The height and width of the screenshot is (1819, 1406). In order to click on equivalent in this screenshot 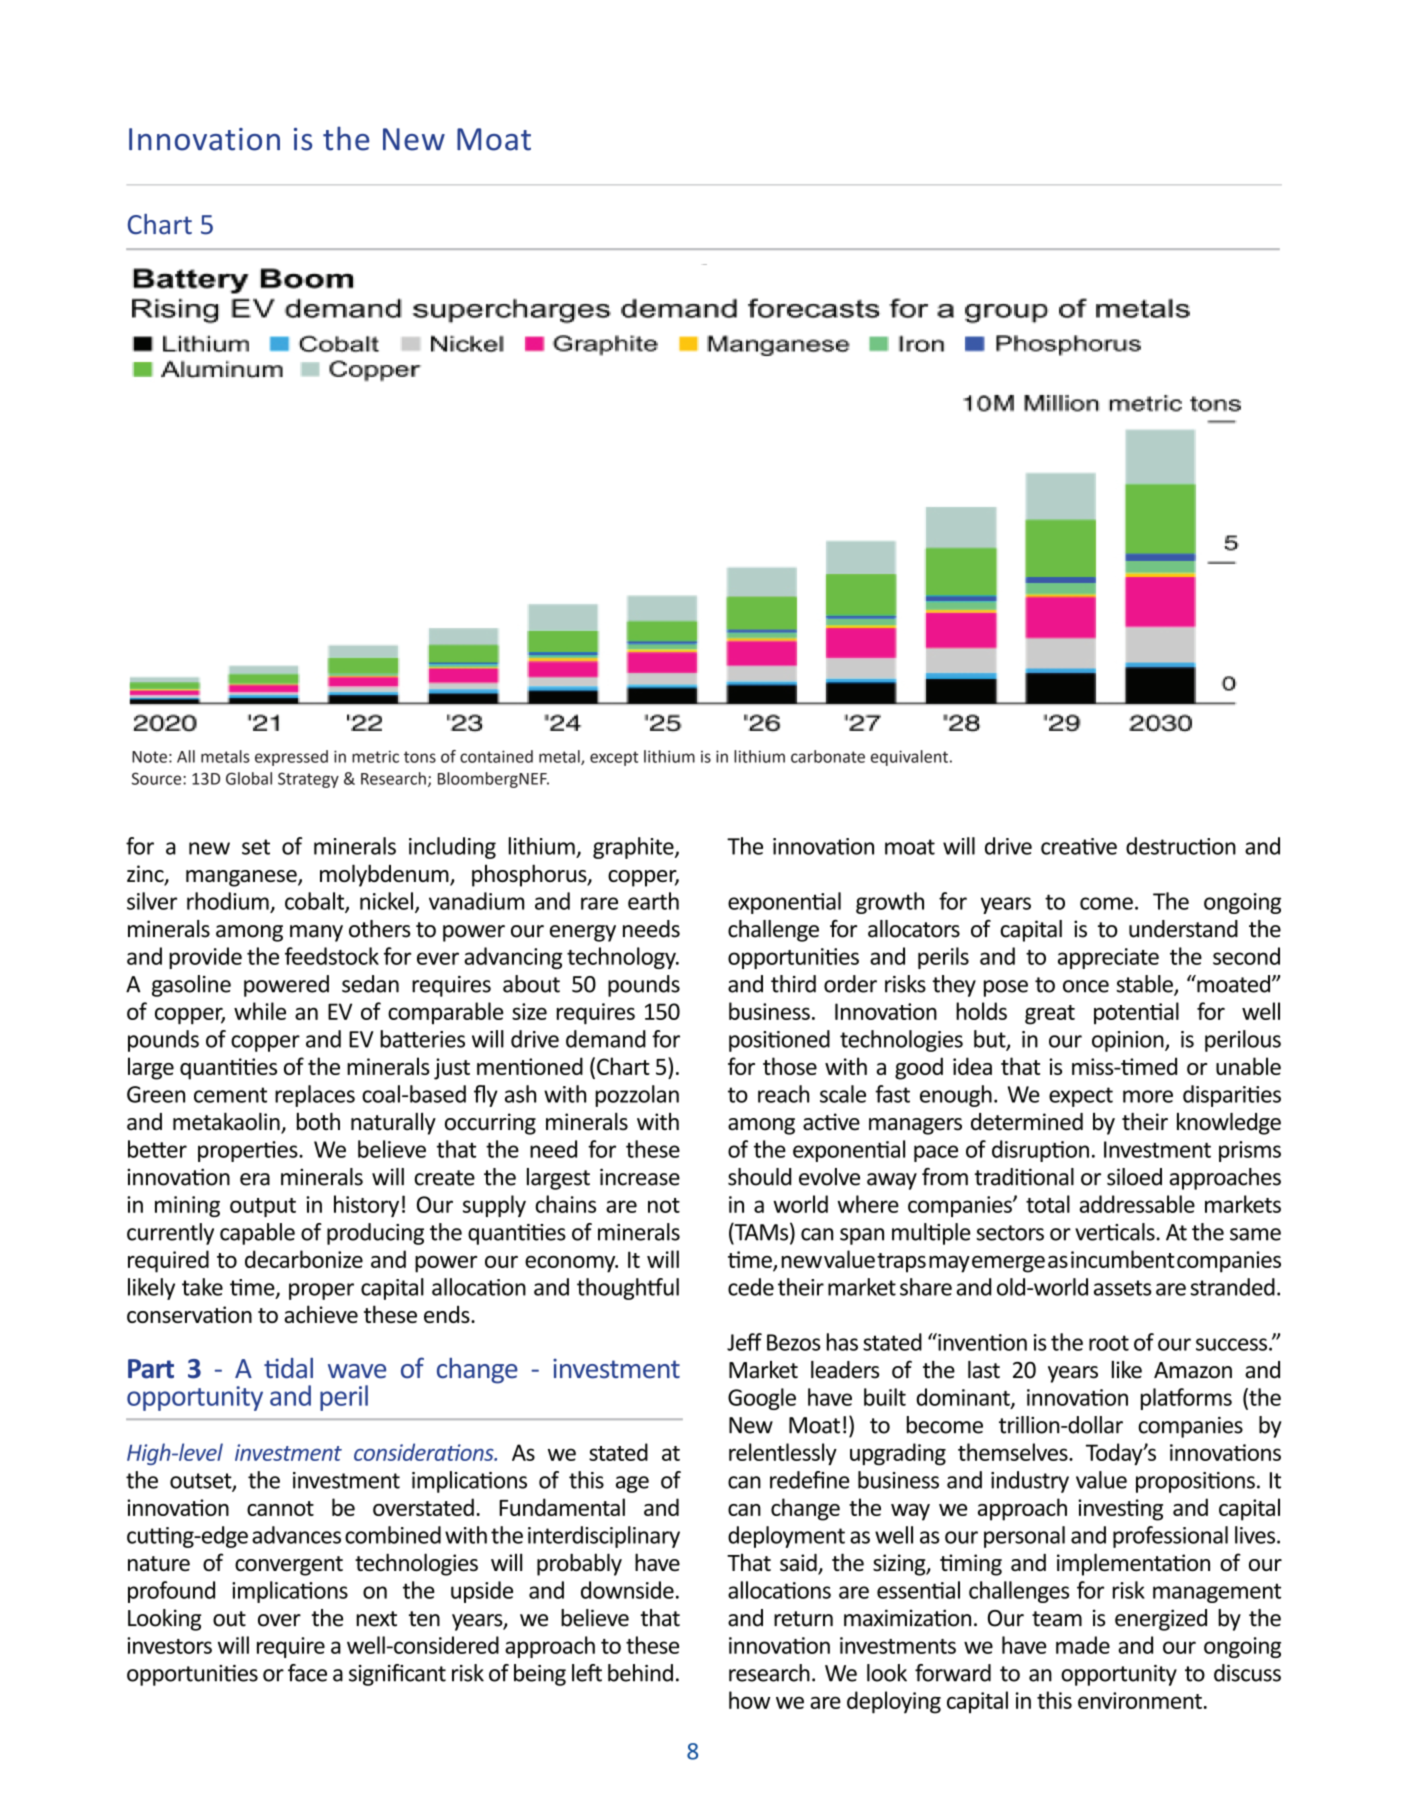, I will do `click(909, 758)`.
